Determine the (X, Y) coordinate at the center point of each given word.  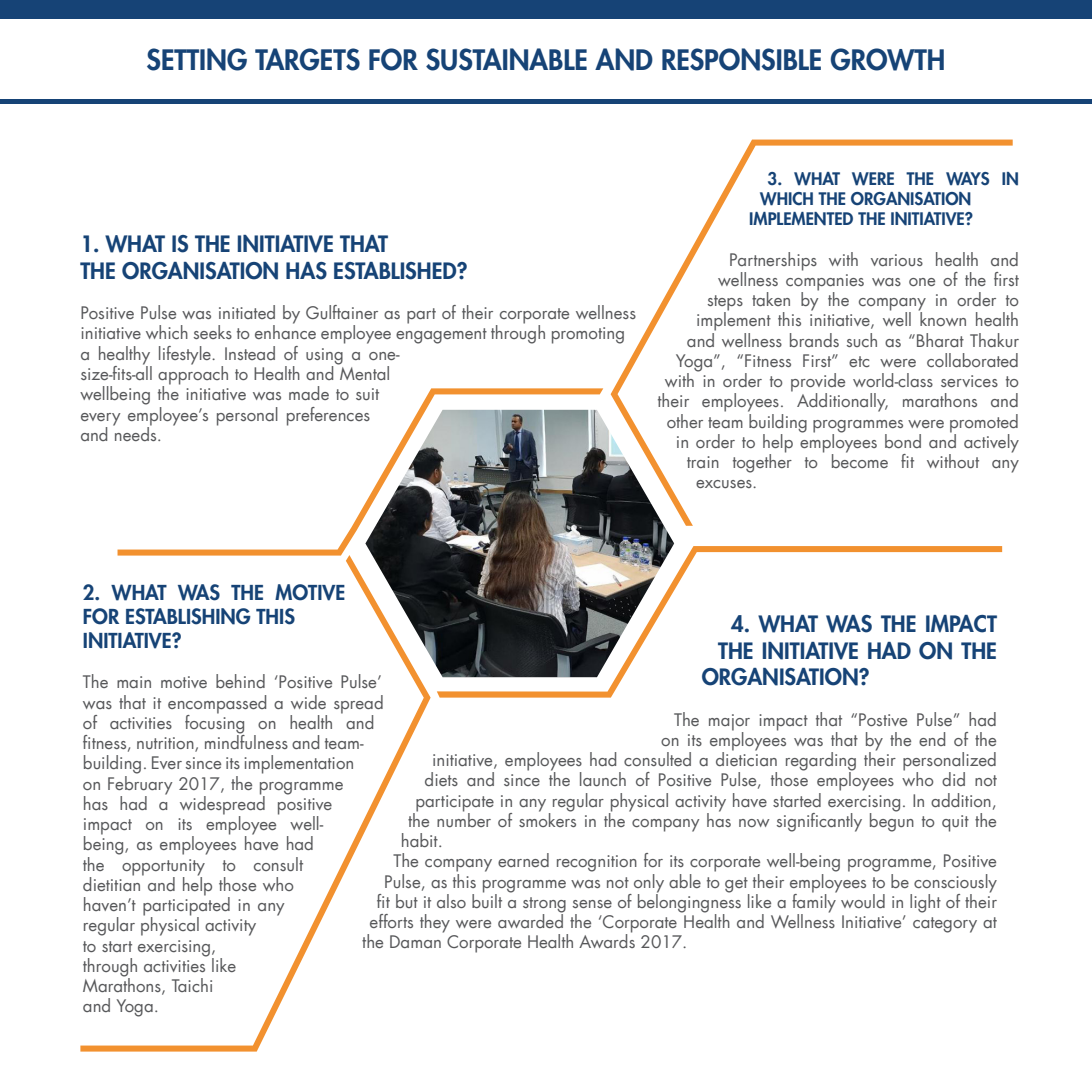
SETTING (197, 59)
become (860, 460)
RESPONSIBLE (741, 59)
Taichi (192, 985)
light (925, 903)
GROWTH (887, 59)
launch (603, 779)
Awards (607, 940)
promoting (588, 335)
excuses (725, 484)
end (932, 739)
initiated (247, 312)
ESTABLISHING (188, 616)
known (942, 318)
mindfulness (246, 740)
